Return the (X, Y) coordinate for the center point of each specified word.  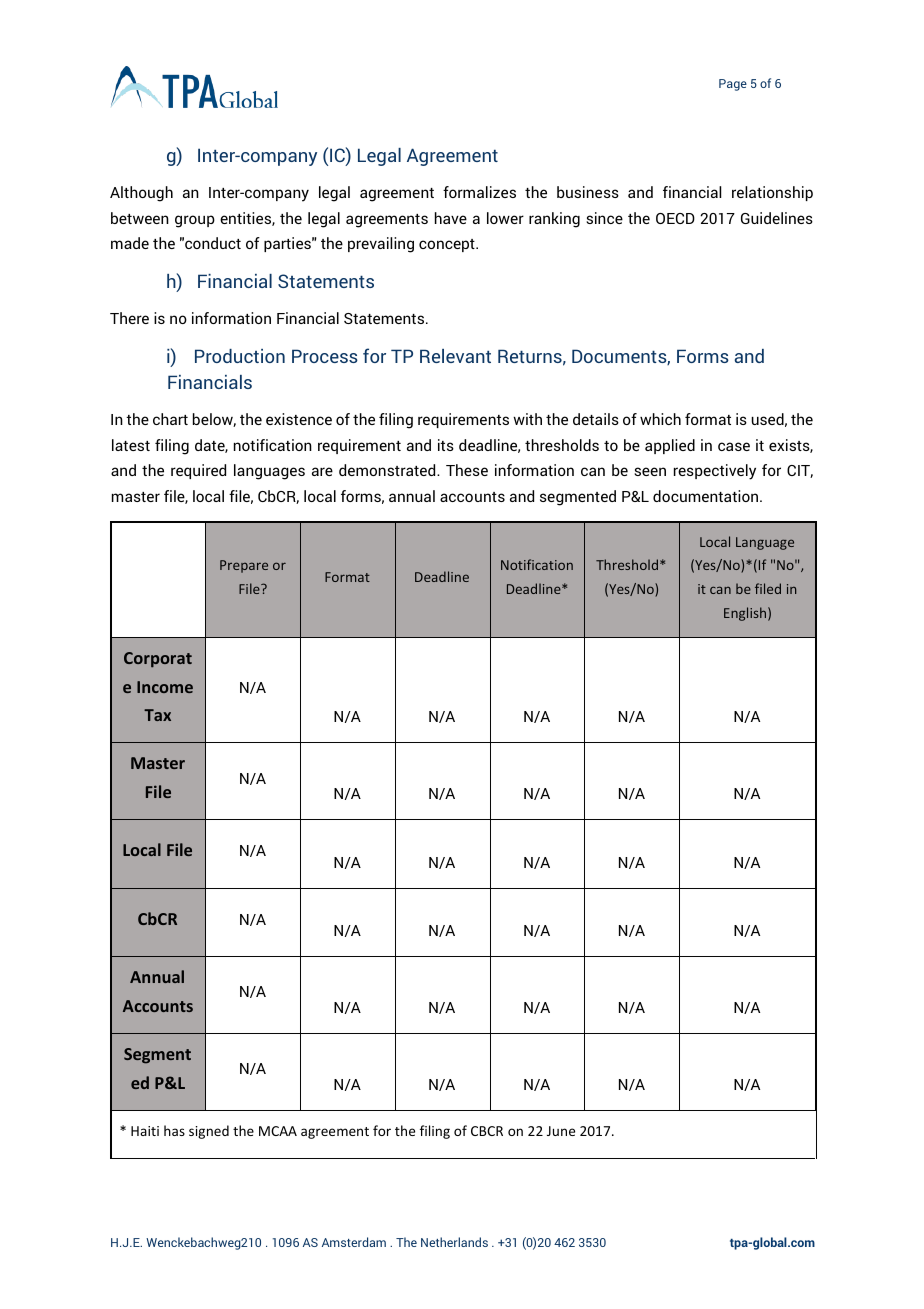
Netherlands (454, 1242)
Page (733, 85)
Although (141, 194)
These (467, 470)
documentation (707, 496)
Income (165, 687)
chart (170, 419)
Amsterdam (354, 1242)
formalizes (479, 192)
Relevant (455, 356)
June (561, 1131)
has (174, 1130)
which (660, 419)
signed (209, 1132)
